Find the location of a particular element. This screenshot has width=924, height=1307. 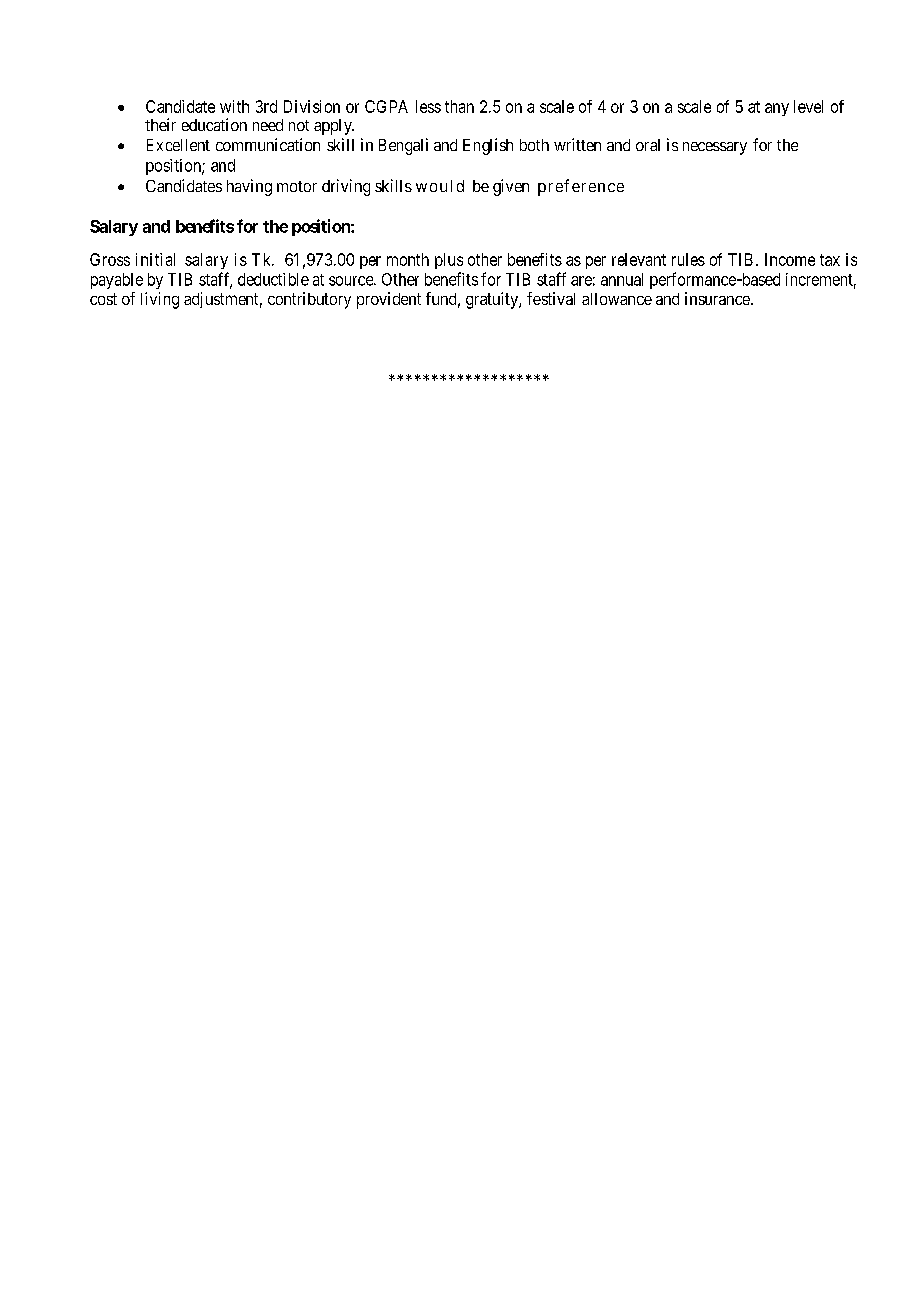

any is located at coordinates (777, 109).
